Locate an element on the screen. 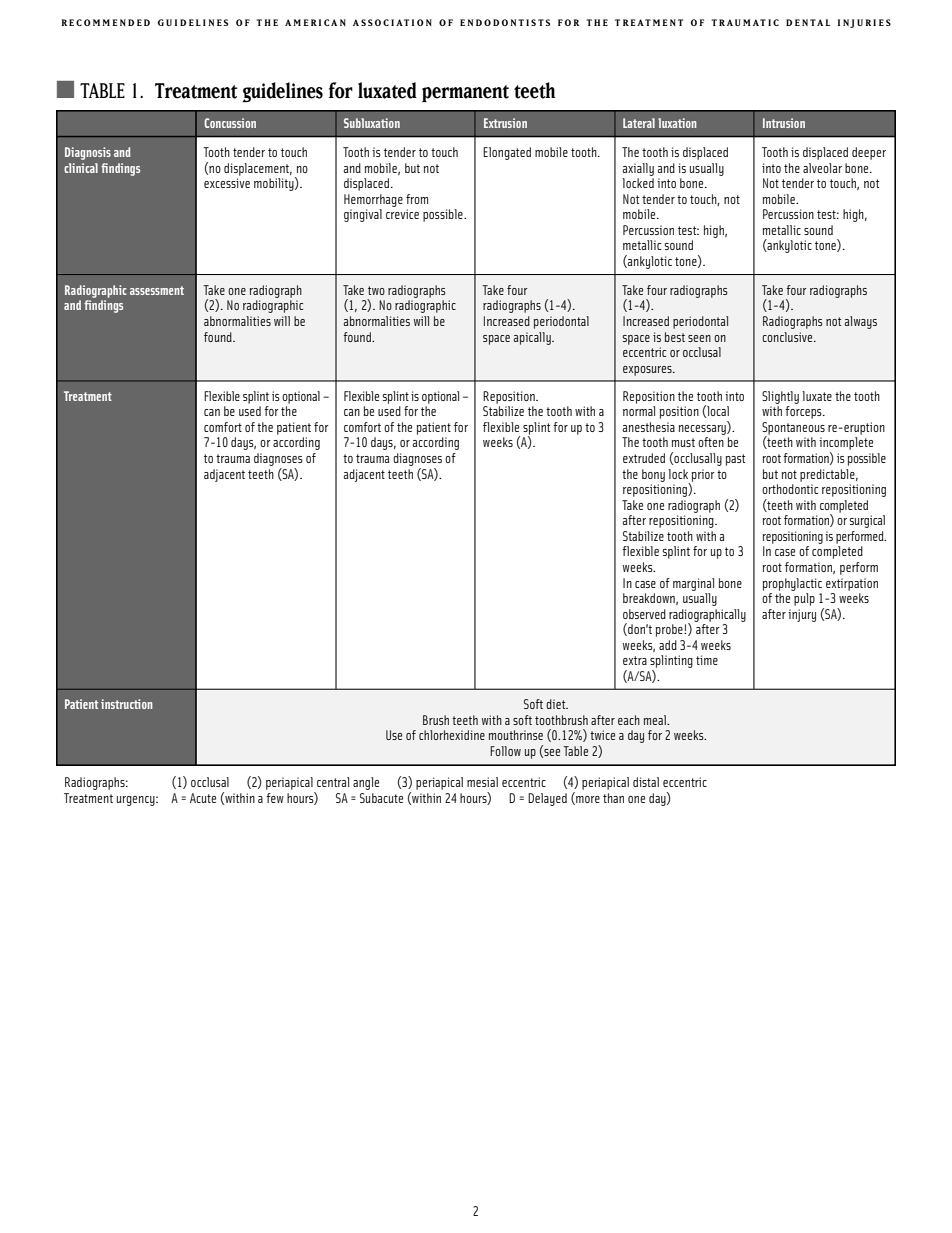  Intrusion is located at coordinates (784, 123).
